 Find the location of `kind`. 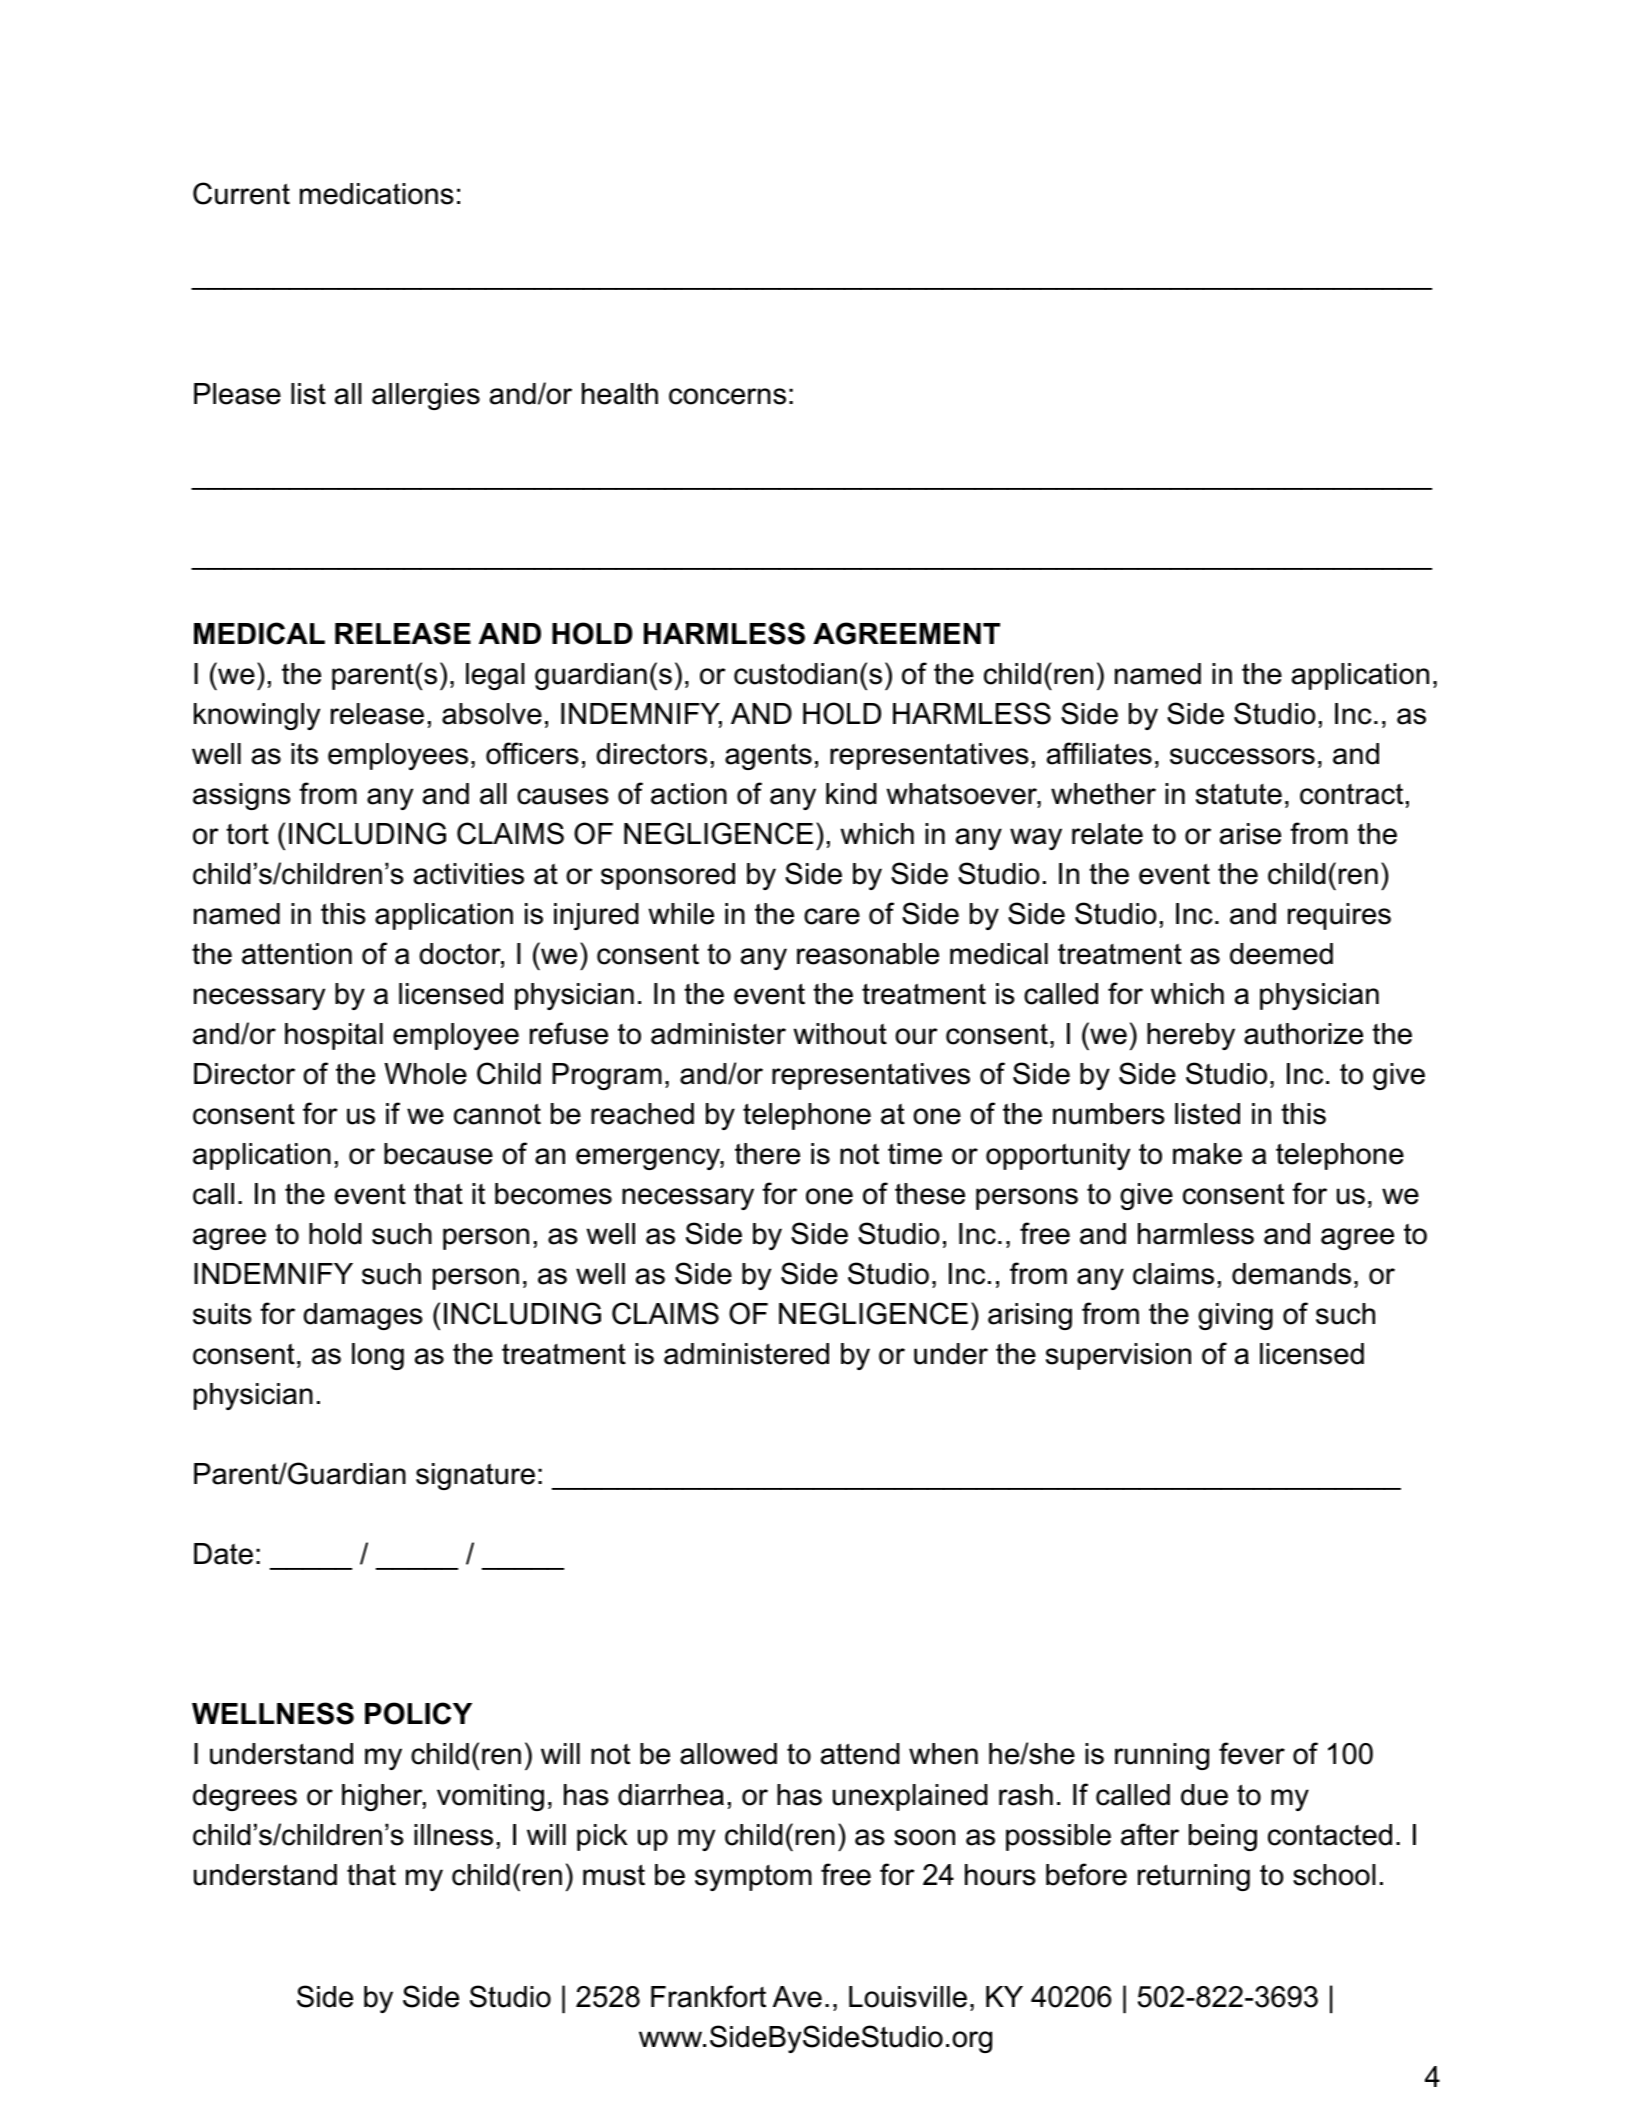

kind is located at coordinates (851, 794).
